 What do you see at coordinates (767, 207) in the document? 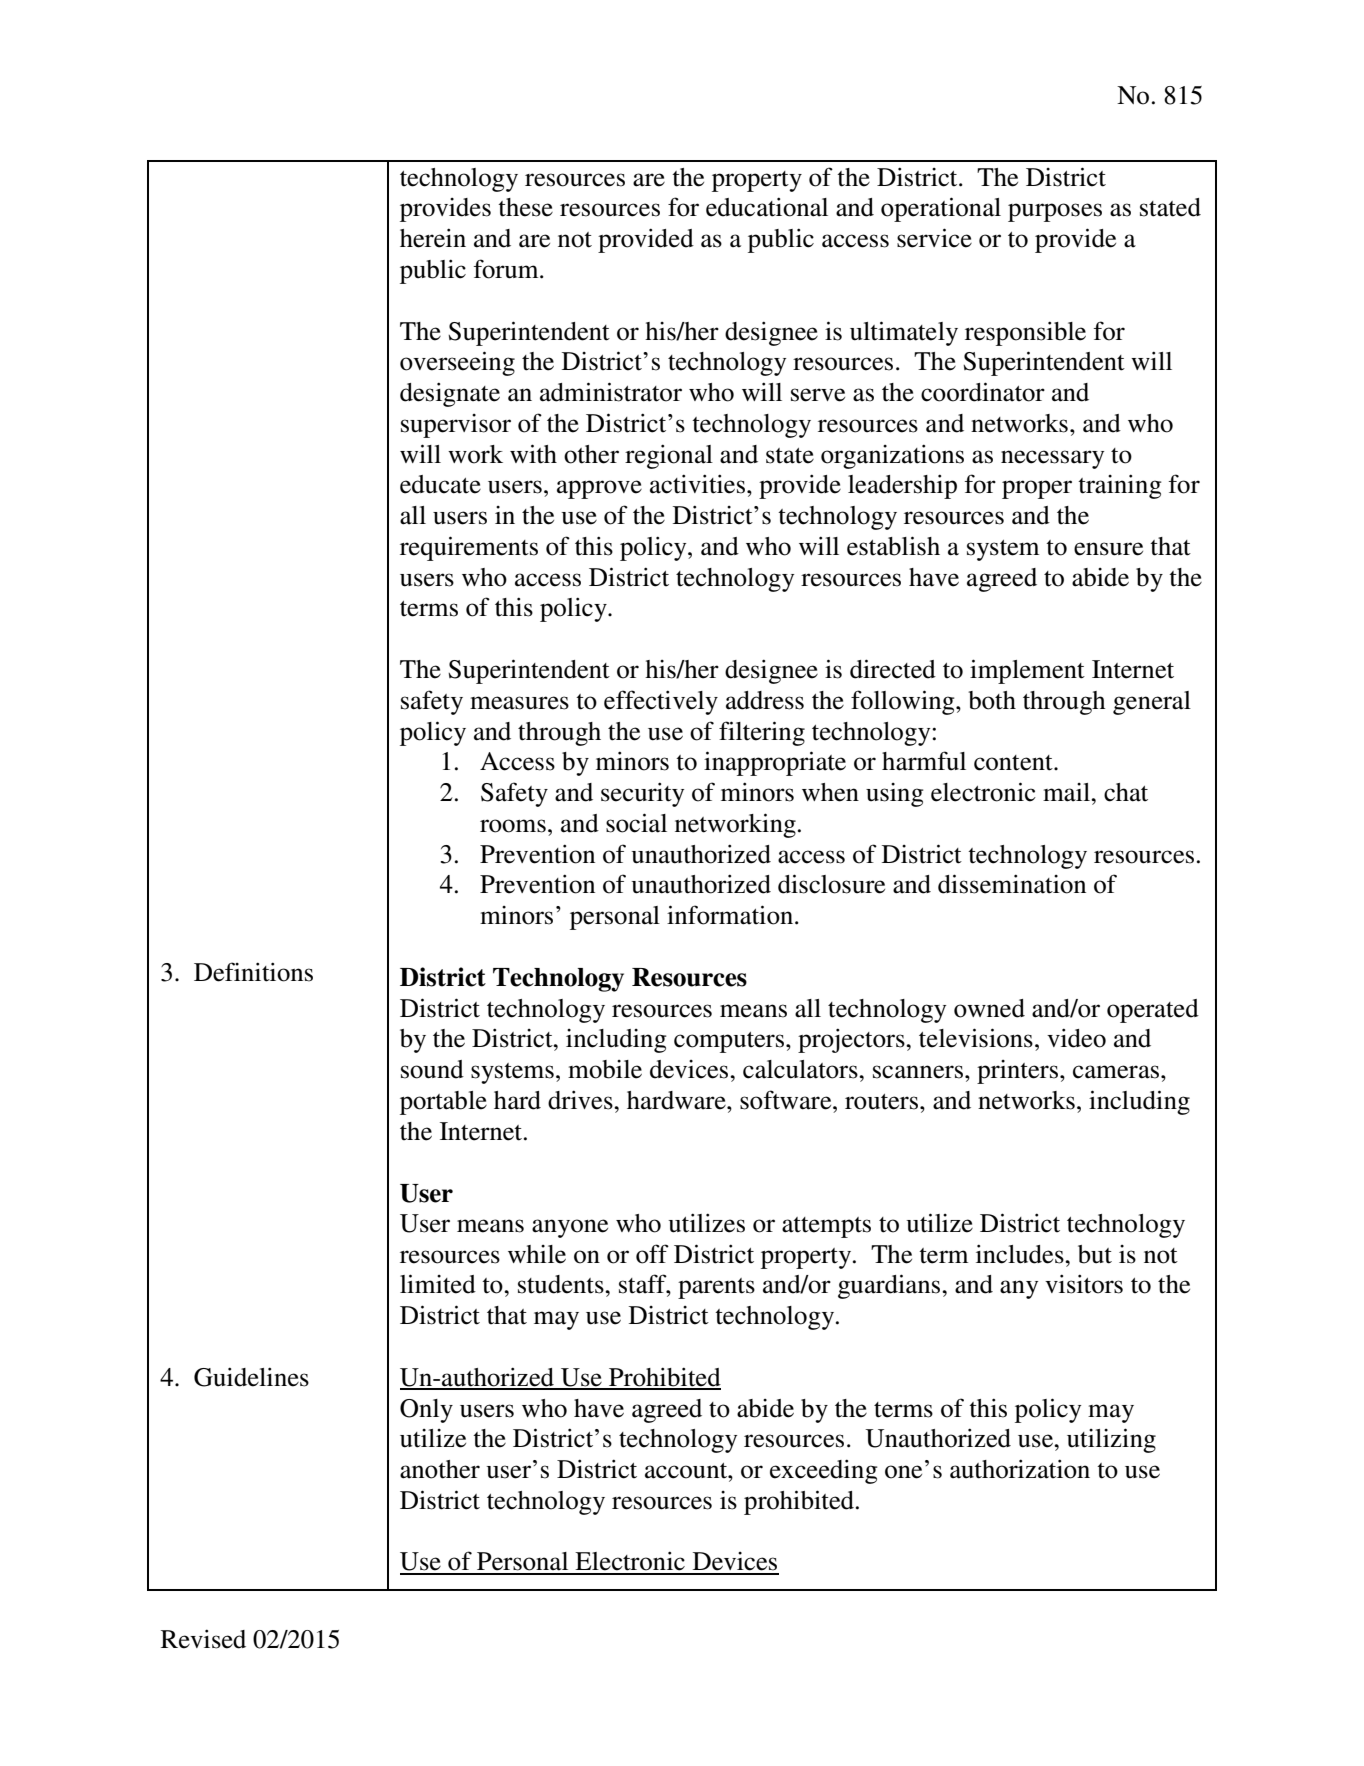
I see `educational` at bounding box center [767, 207].
